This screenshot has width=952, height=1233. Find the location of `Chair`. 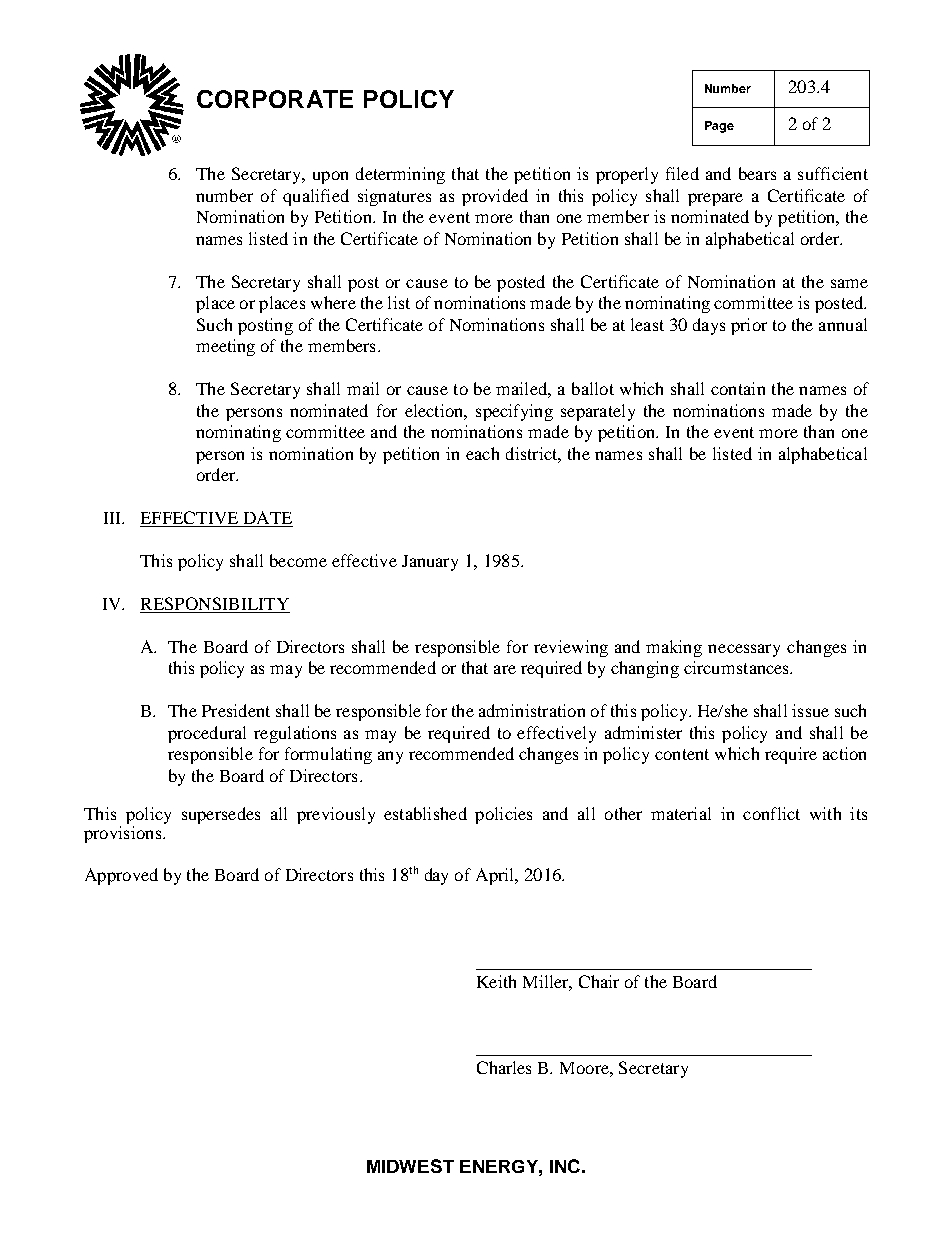

Chair is located at coordinates (599, 981).
